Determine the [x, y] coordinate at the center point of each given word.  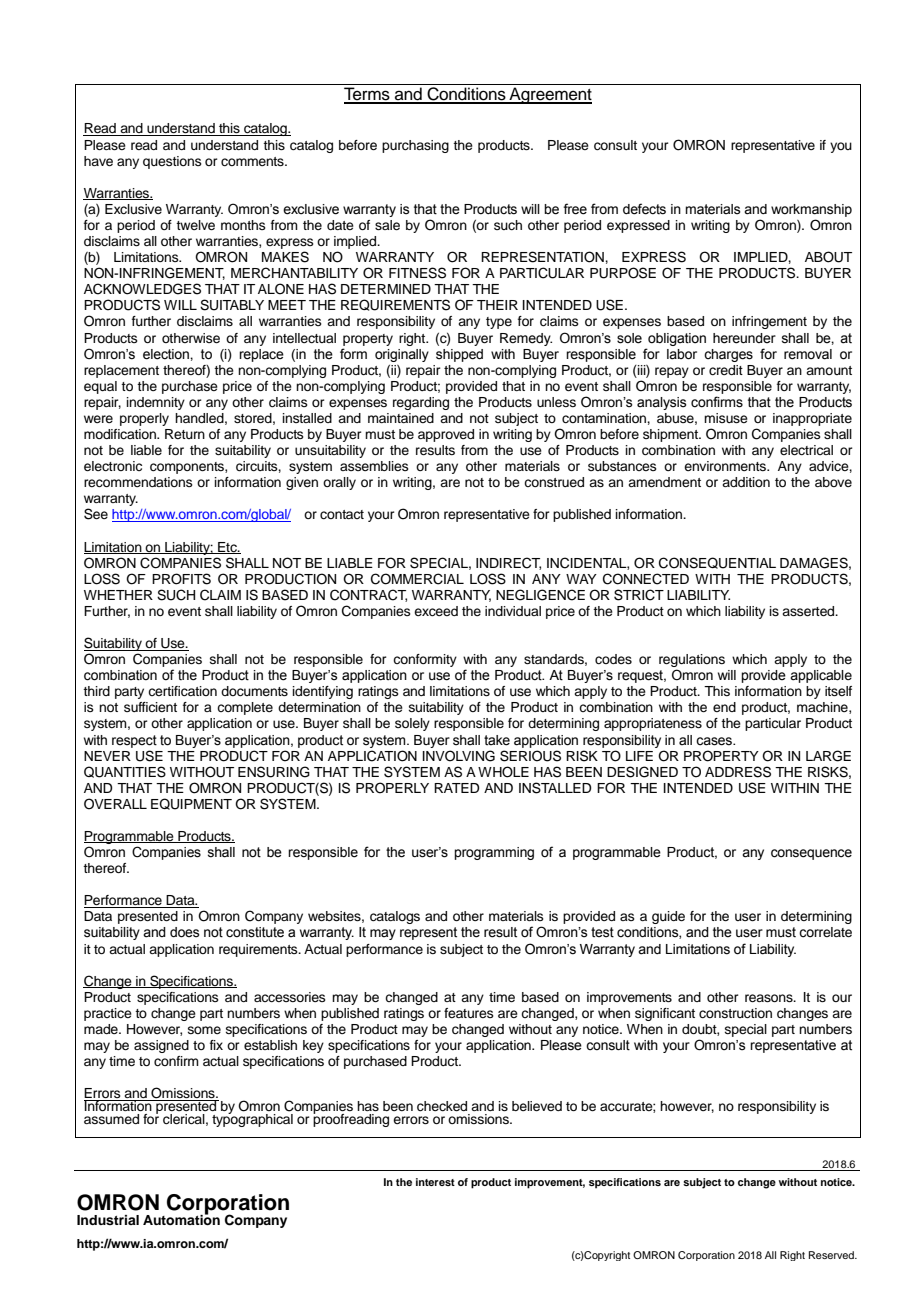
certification [182, 691]
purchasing [415, 146]
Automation [181, 1218]
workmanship [811, 210]
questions [172, 162]
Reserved [833, 1255]
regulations [692, 662]
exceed [436, 611]
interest [435, 1182]
